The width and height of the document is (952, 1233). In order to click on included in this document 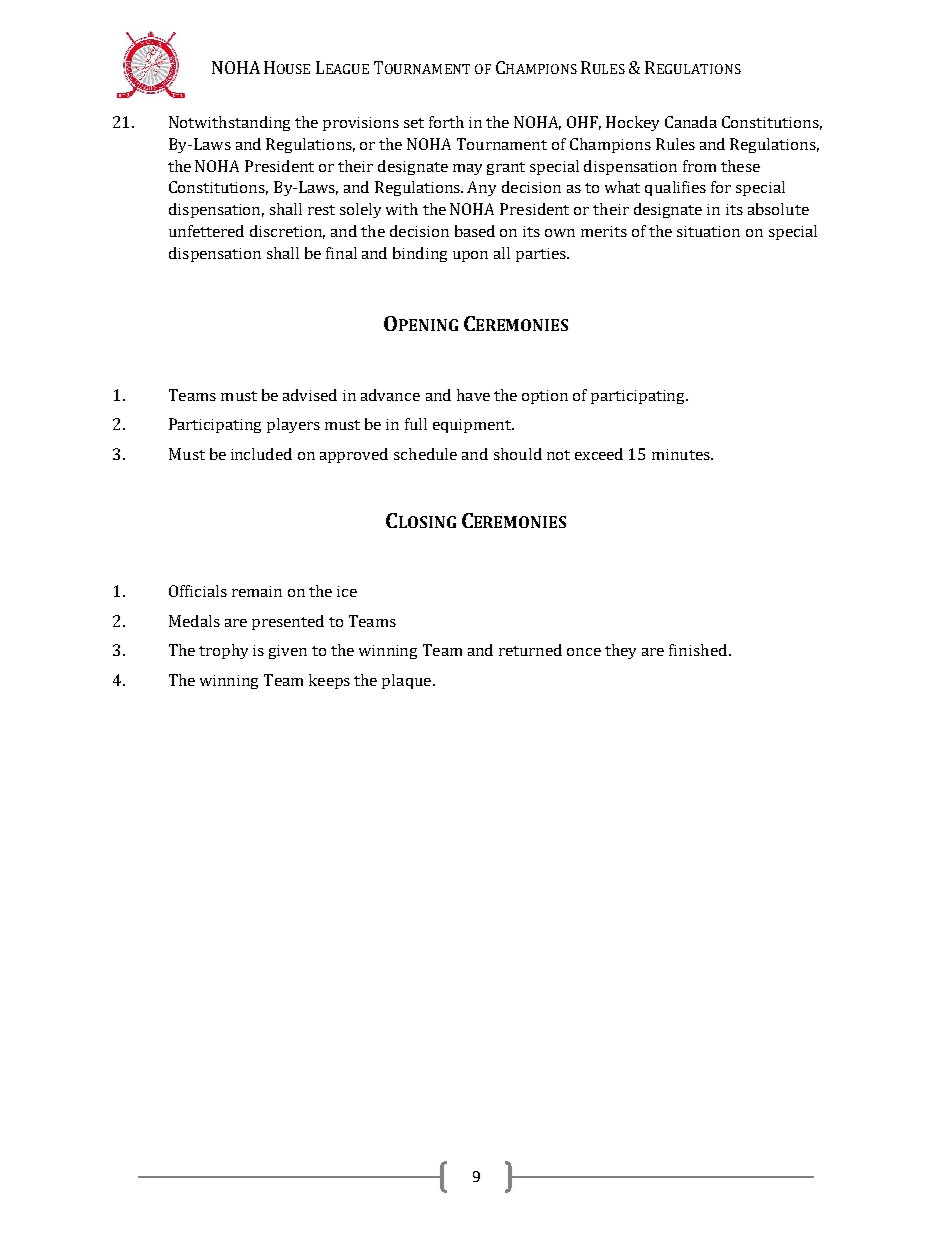, I will do `click(261, 454)`.
